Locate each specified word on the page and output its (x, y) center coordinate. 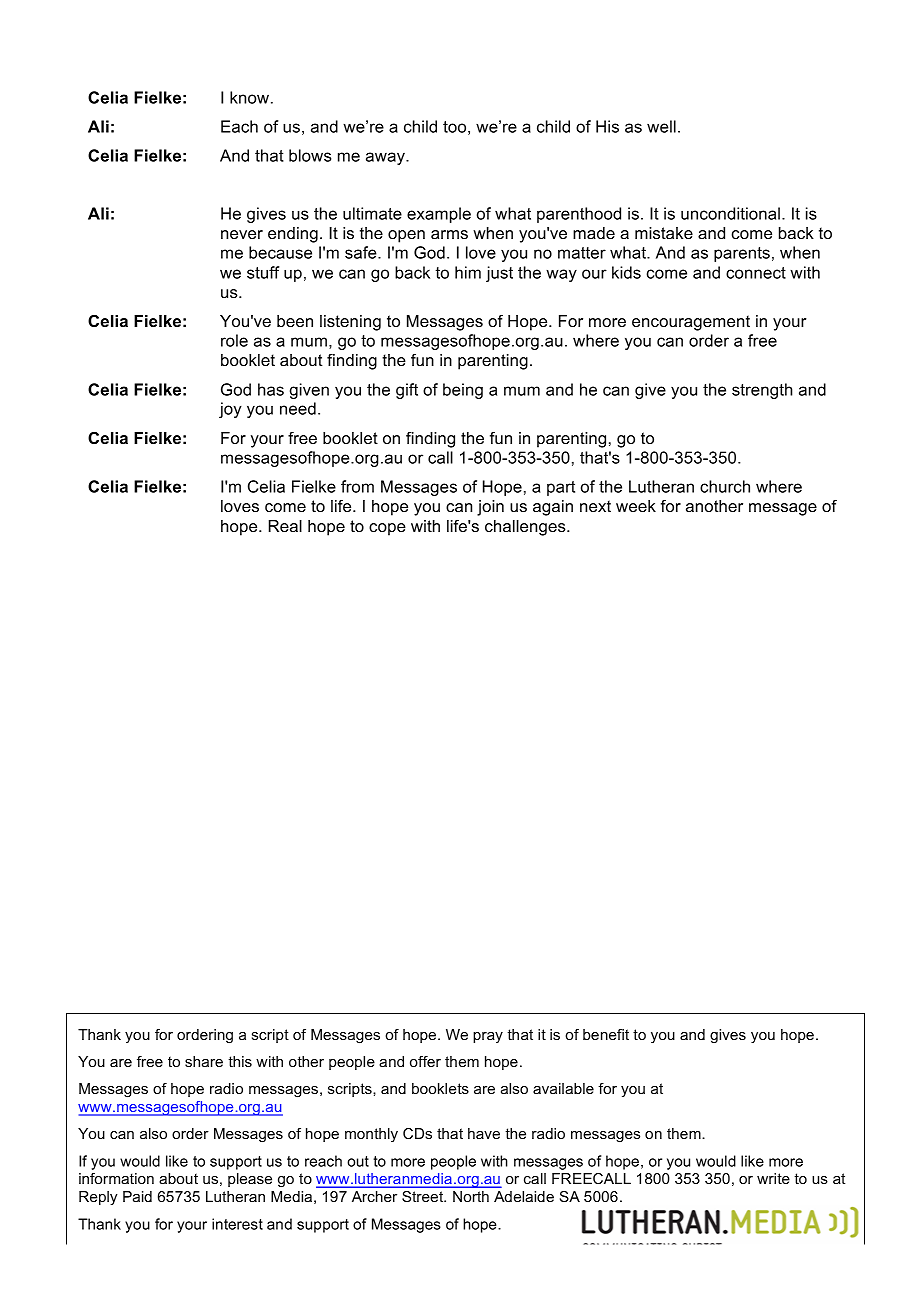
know (251, 97)
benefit (606, 1034)
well (661, 126)
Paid (137, 1196)
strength (762, 391)
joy (230, 410)
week (636, 506)
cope (387, 529)
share (204, 1061)
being (463, 391)
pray (488, 1037)
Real (285, 526)
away (386, 158)
